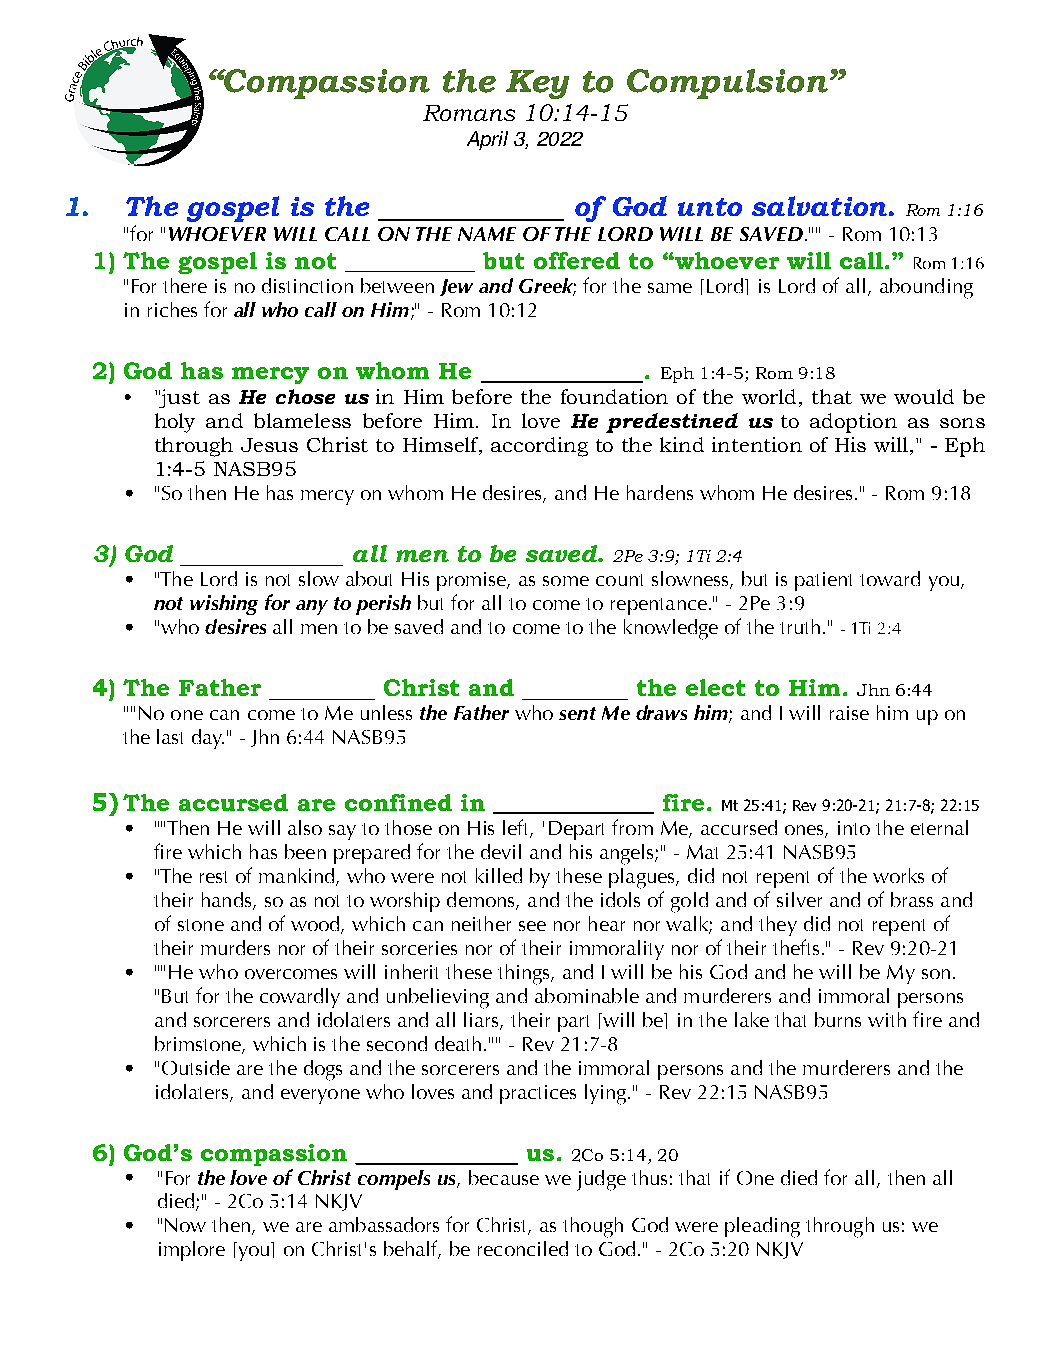 The width and height of the document is (1048, 1357). What do you see at coordinates (192, 1251) in the document?
I see `implore` at bounding box center [192, 1251].
